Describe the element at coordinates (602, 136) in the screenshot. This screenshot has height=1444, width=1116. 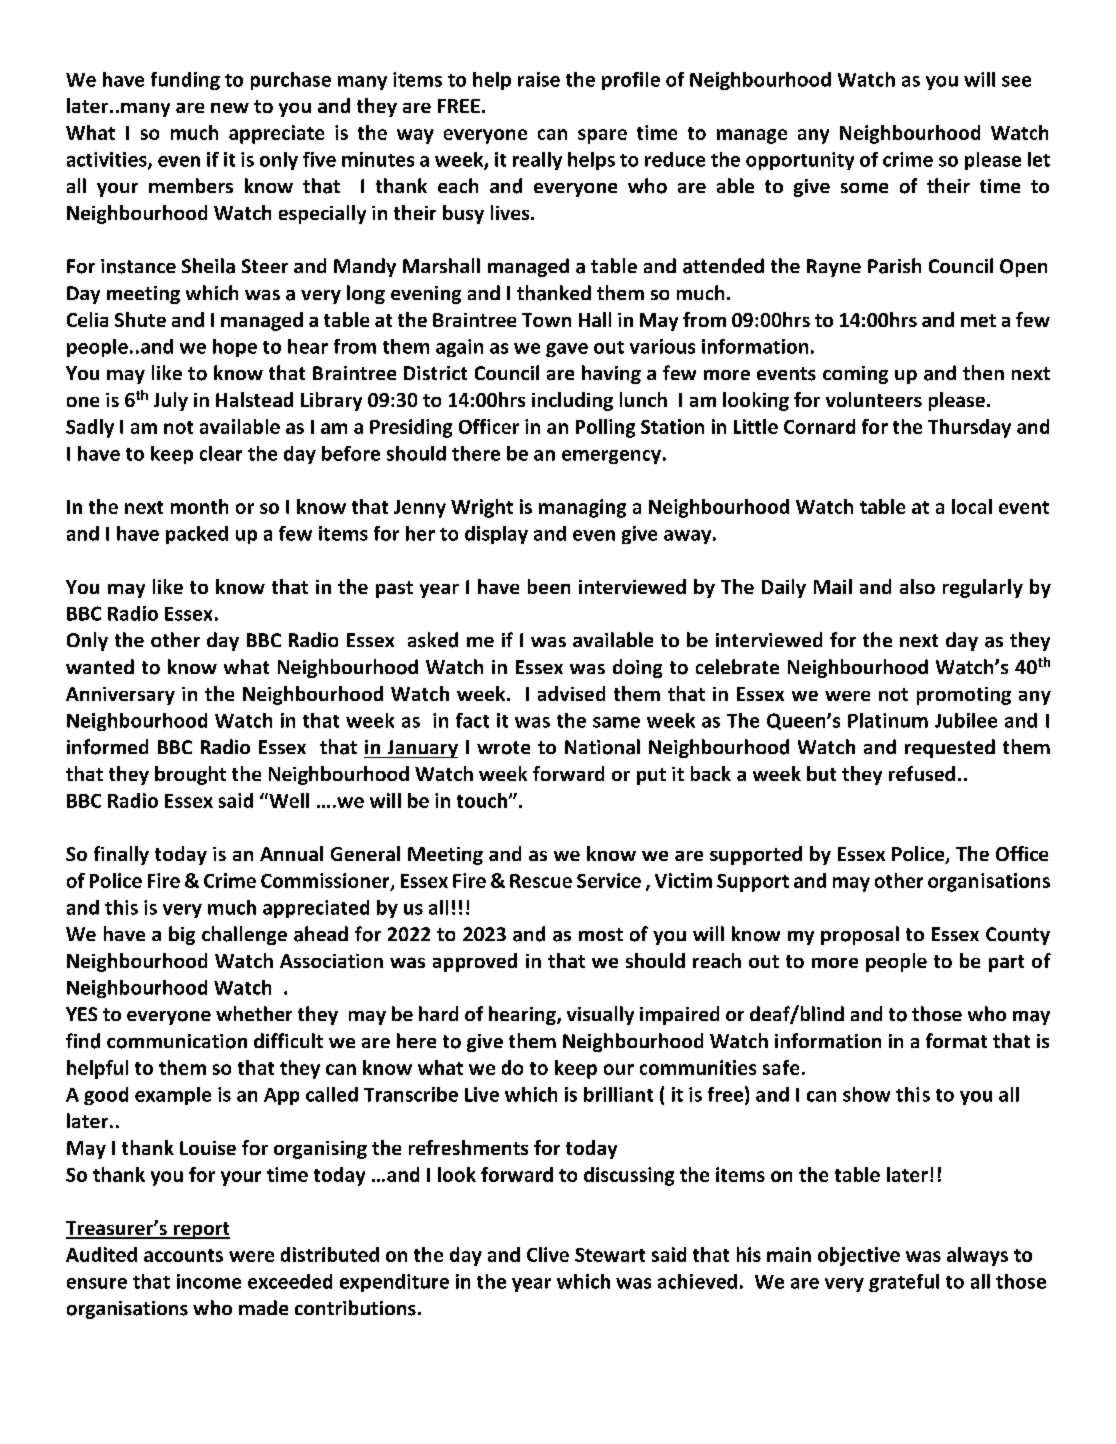
I see `spare` at that location.
